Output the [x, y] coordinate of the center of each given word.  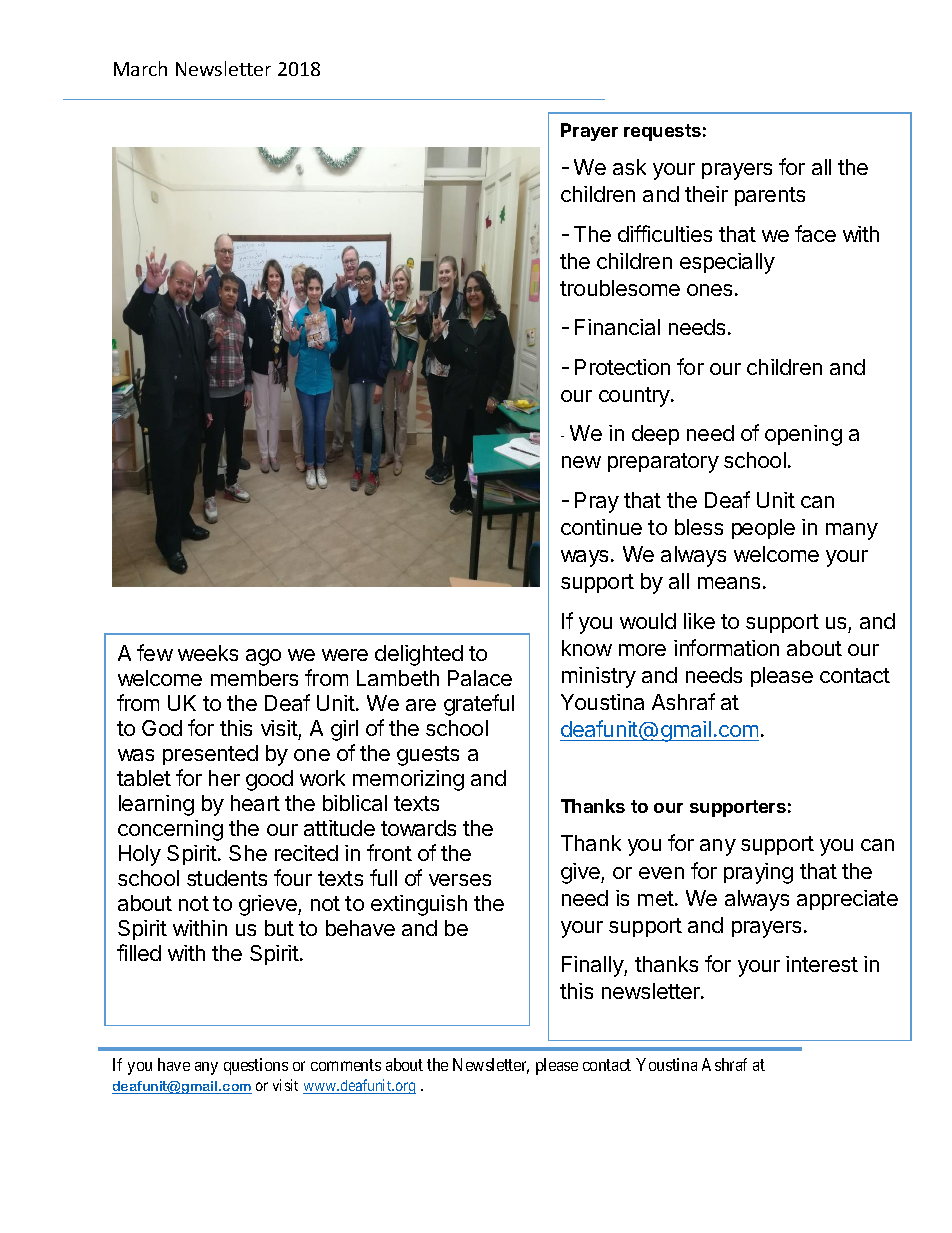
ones [709, 290]
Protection [622, 367]
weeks [208, 653]
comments [346, 1065]
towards [418, 828]
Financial [617, 327]
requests [662, 132]
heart [255, 803]
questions [256, 1066]
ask [629, 167]
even [661, 873]
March [140, 68]
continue [601, 527]
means [729, 583]
